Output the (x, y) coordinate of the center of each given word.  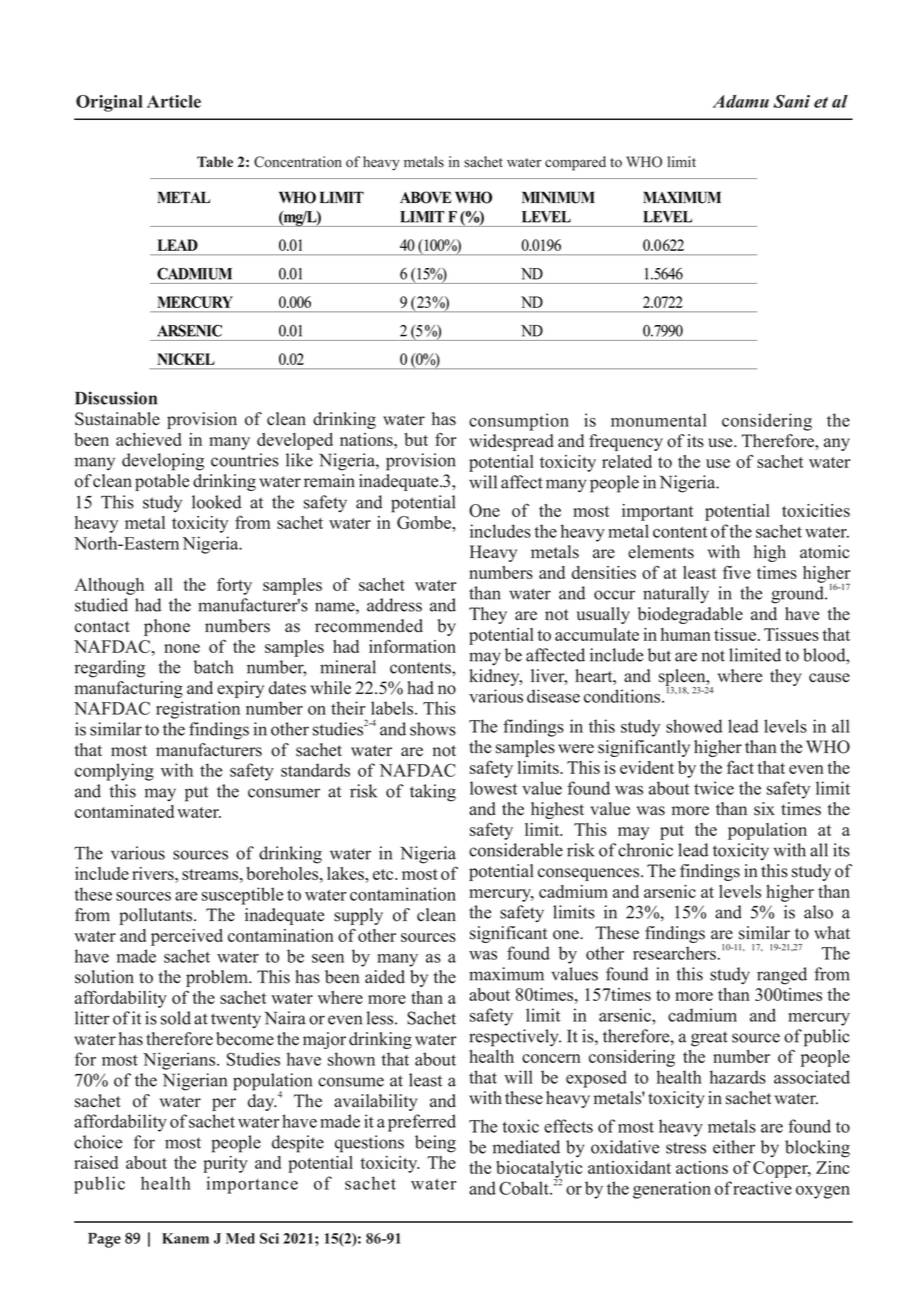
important (657, 512)
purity (225, 1164)
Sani (791, 101)
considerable (516, 850)
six (764, 809)
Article (174, 101)
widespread (511, 442)
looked (216, 502)
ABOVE (425, 197)
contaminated (124, 811)
